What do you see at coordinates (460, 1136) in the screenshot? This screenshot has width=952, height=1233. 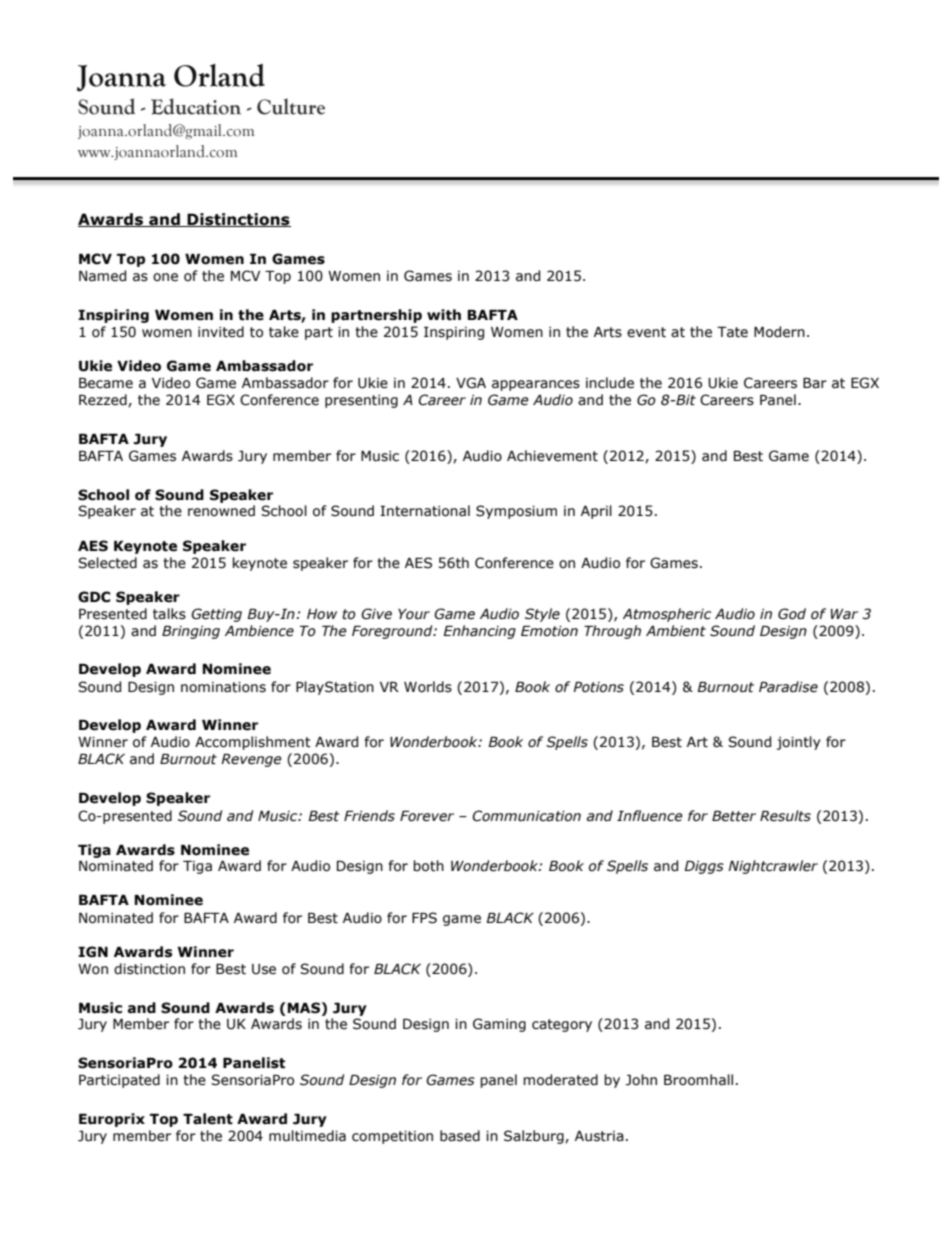 I see `based` at bounding box center [460, 1136].
